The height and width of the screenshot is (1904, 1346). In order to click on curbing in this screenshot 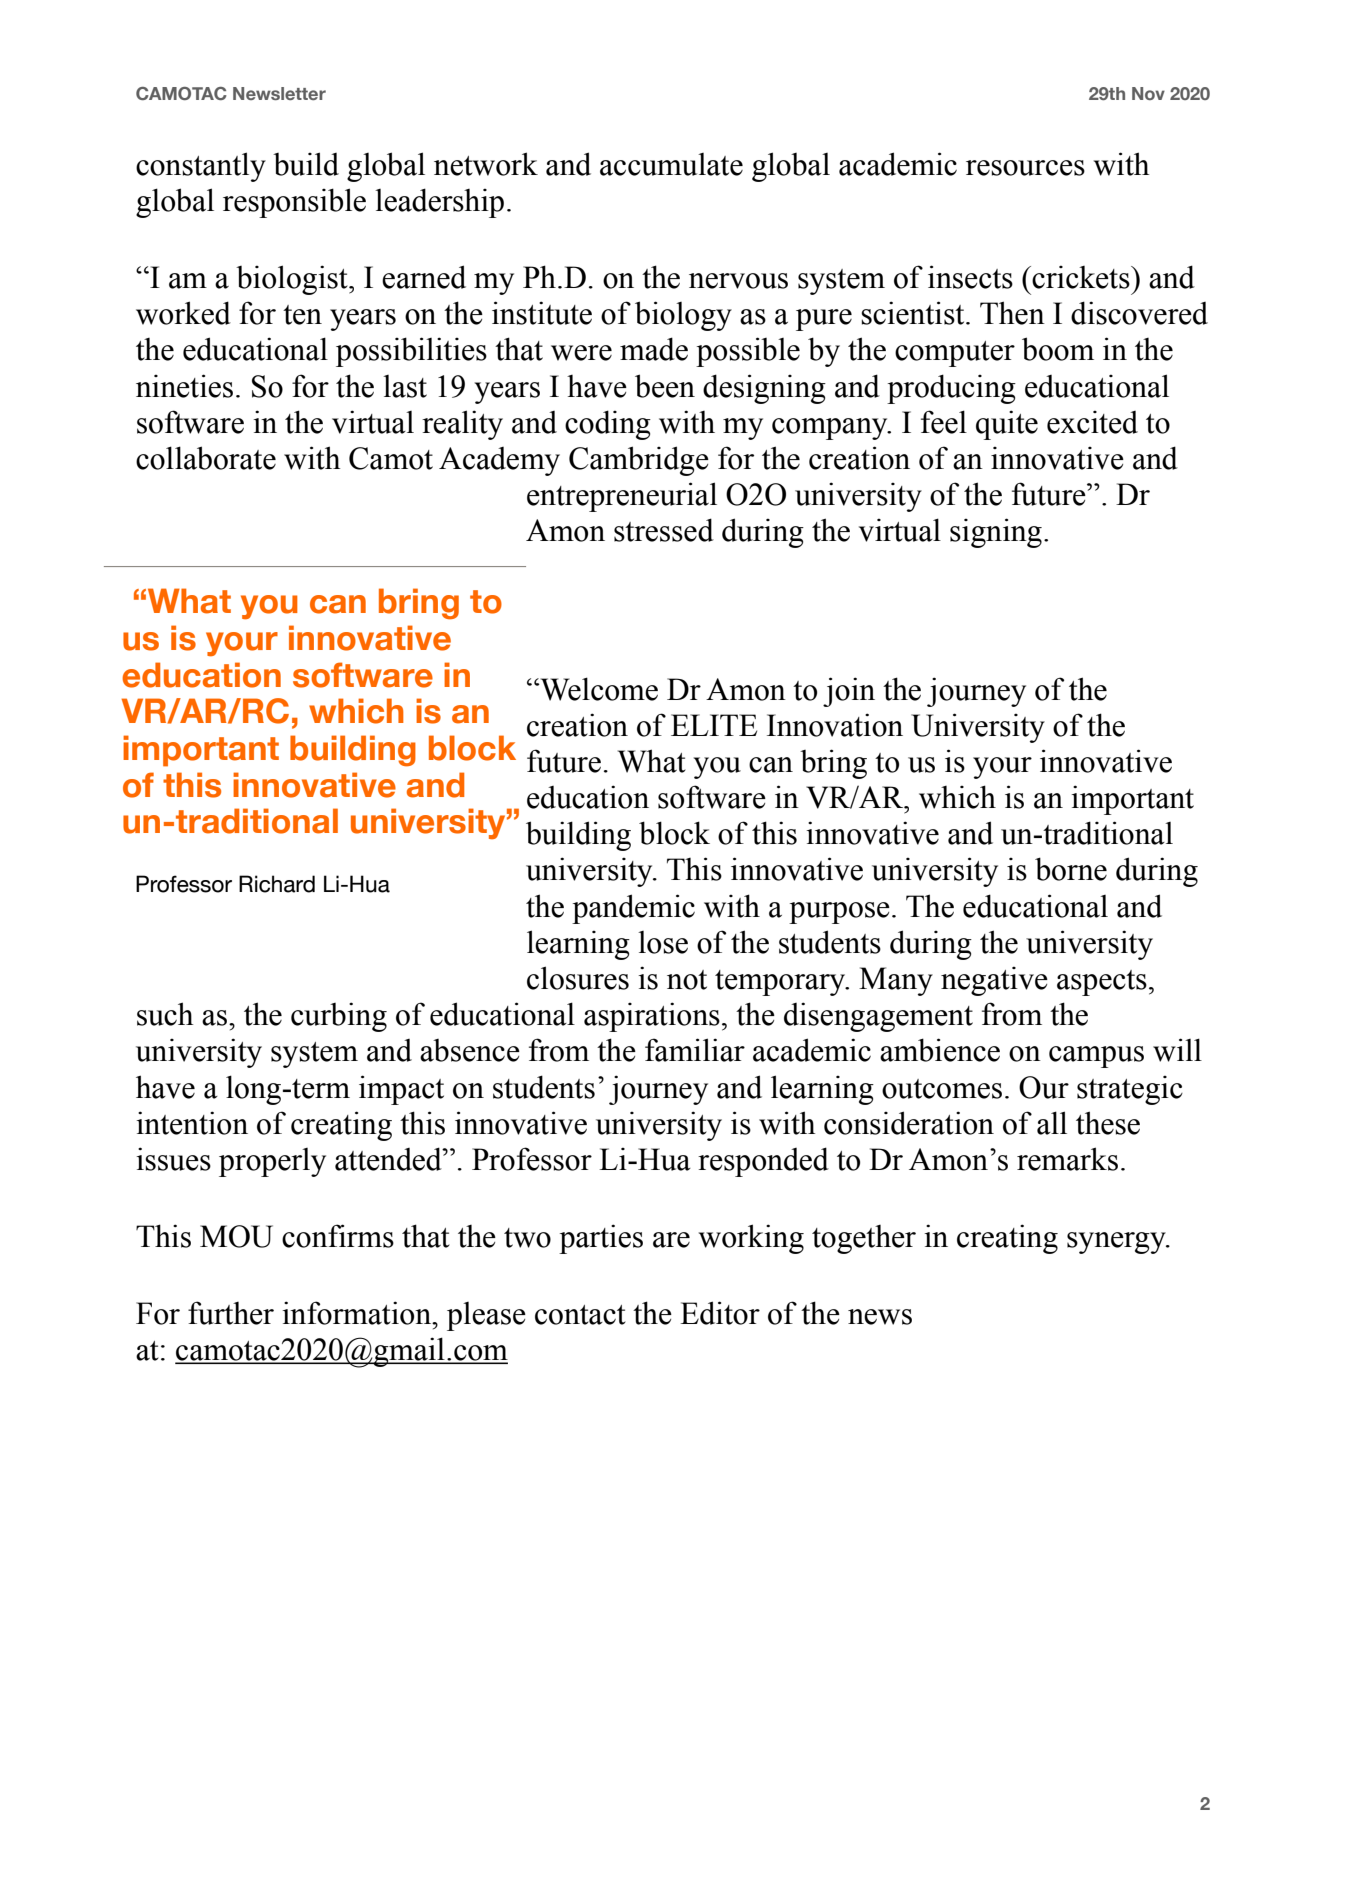, I will do `click(339, 1017)`.
